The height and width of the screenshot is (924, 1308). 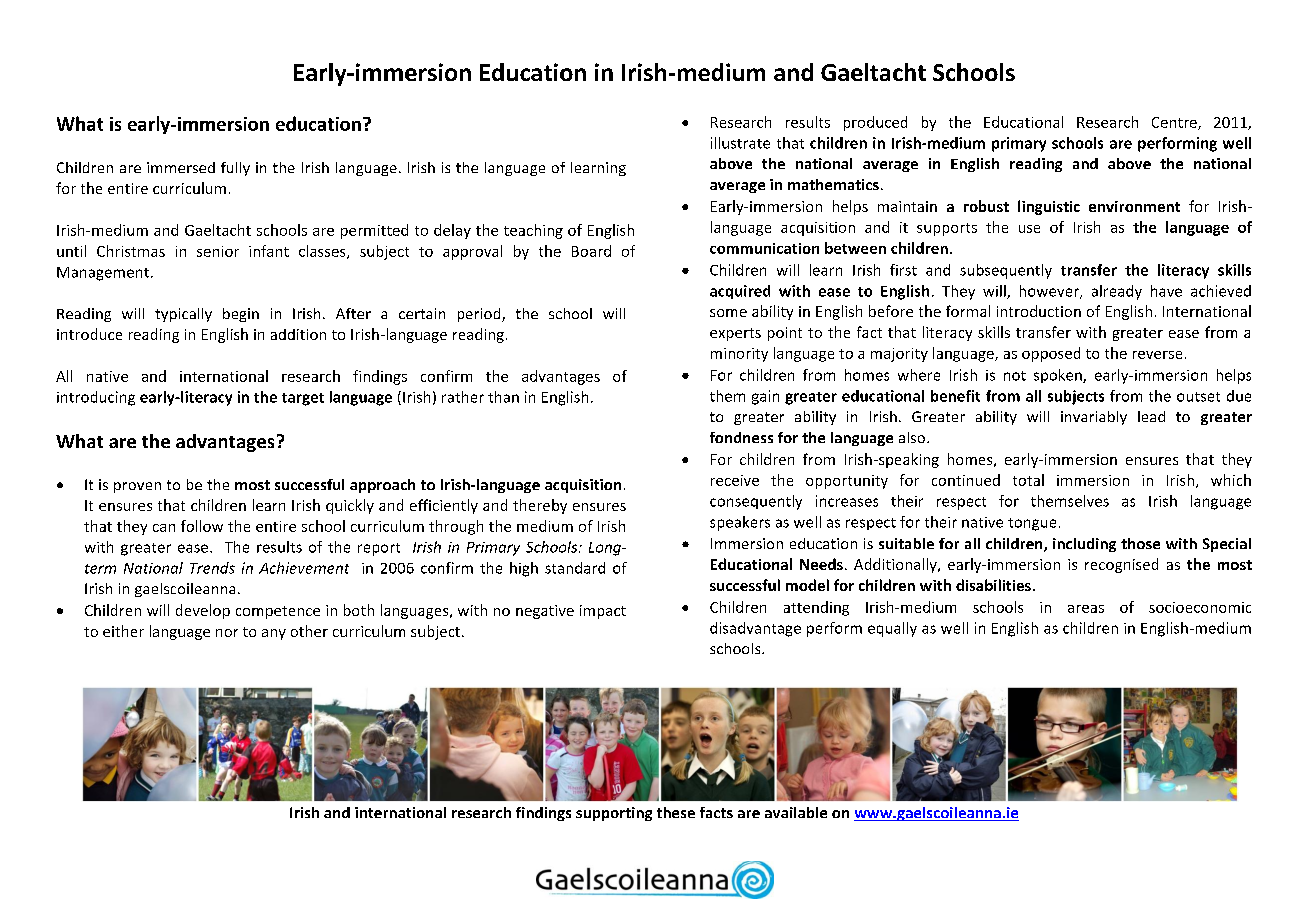 What do you see at coordinates (1175, 123) in the screenshot?
I see `Centre` at bounding box center [1175, 123].
